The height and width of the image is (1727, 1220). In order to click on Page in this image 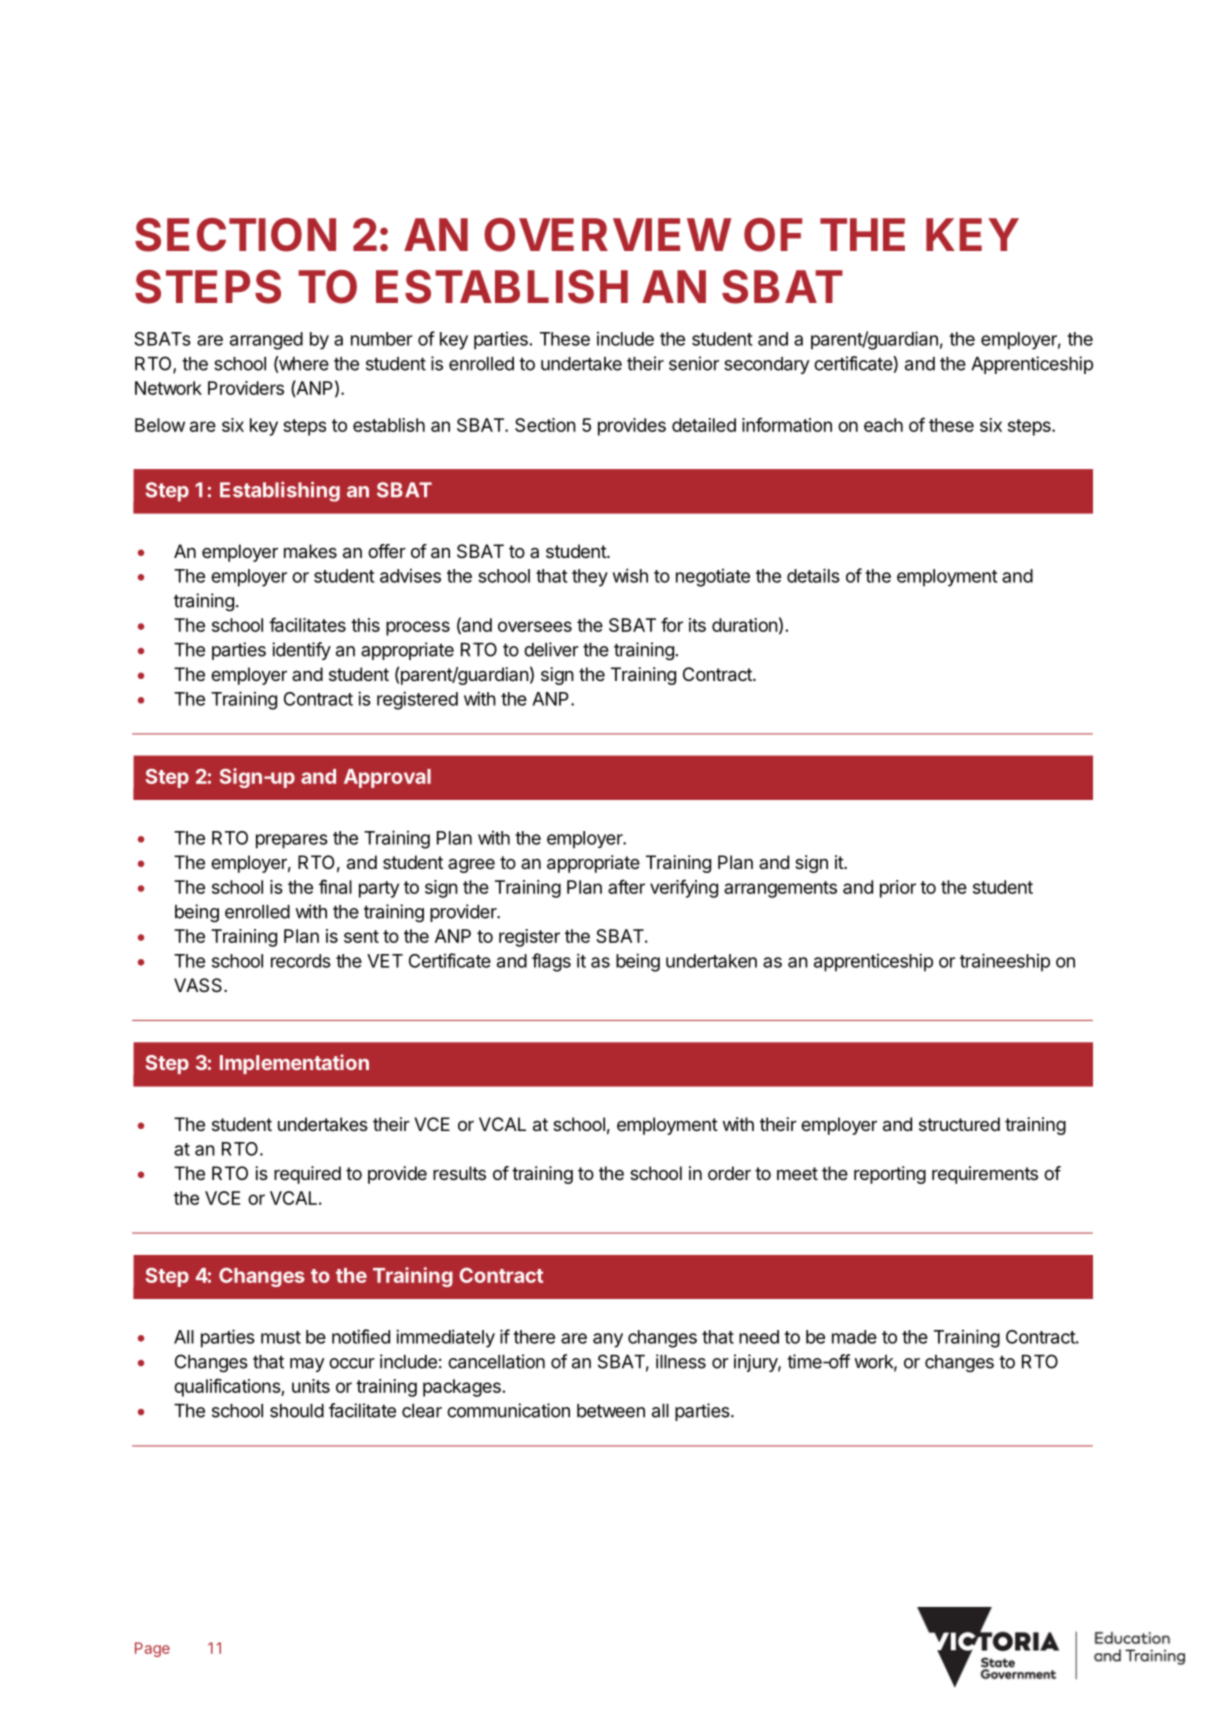, I will do `click(152, 1649)`.
